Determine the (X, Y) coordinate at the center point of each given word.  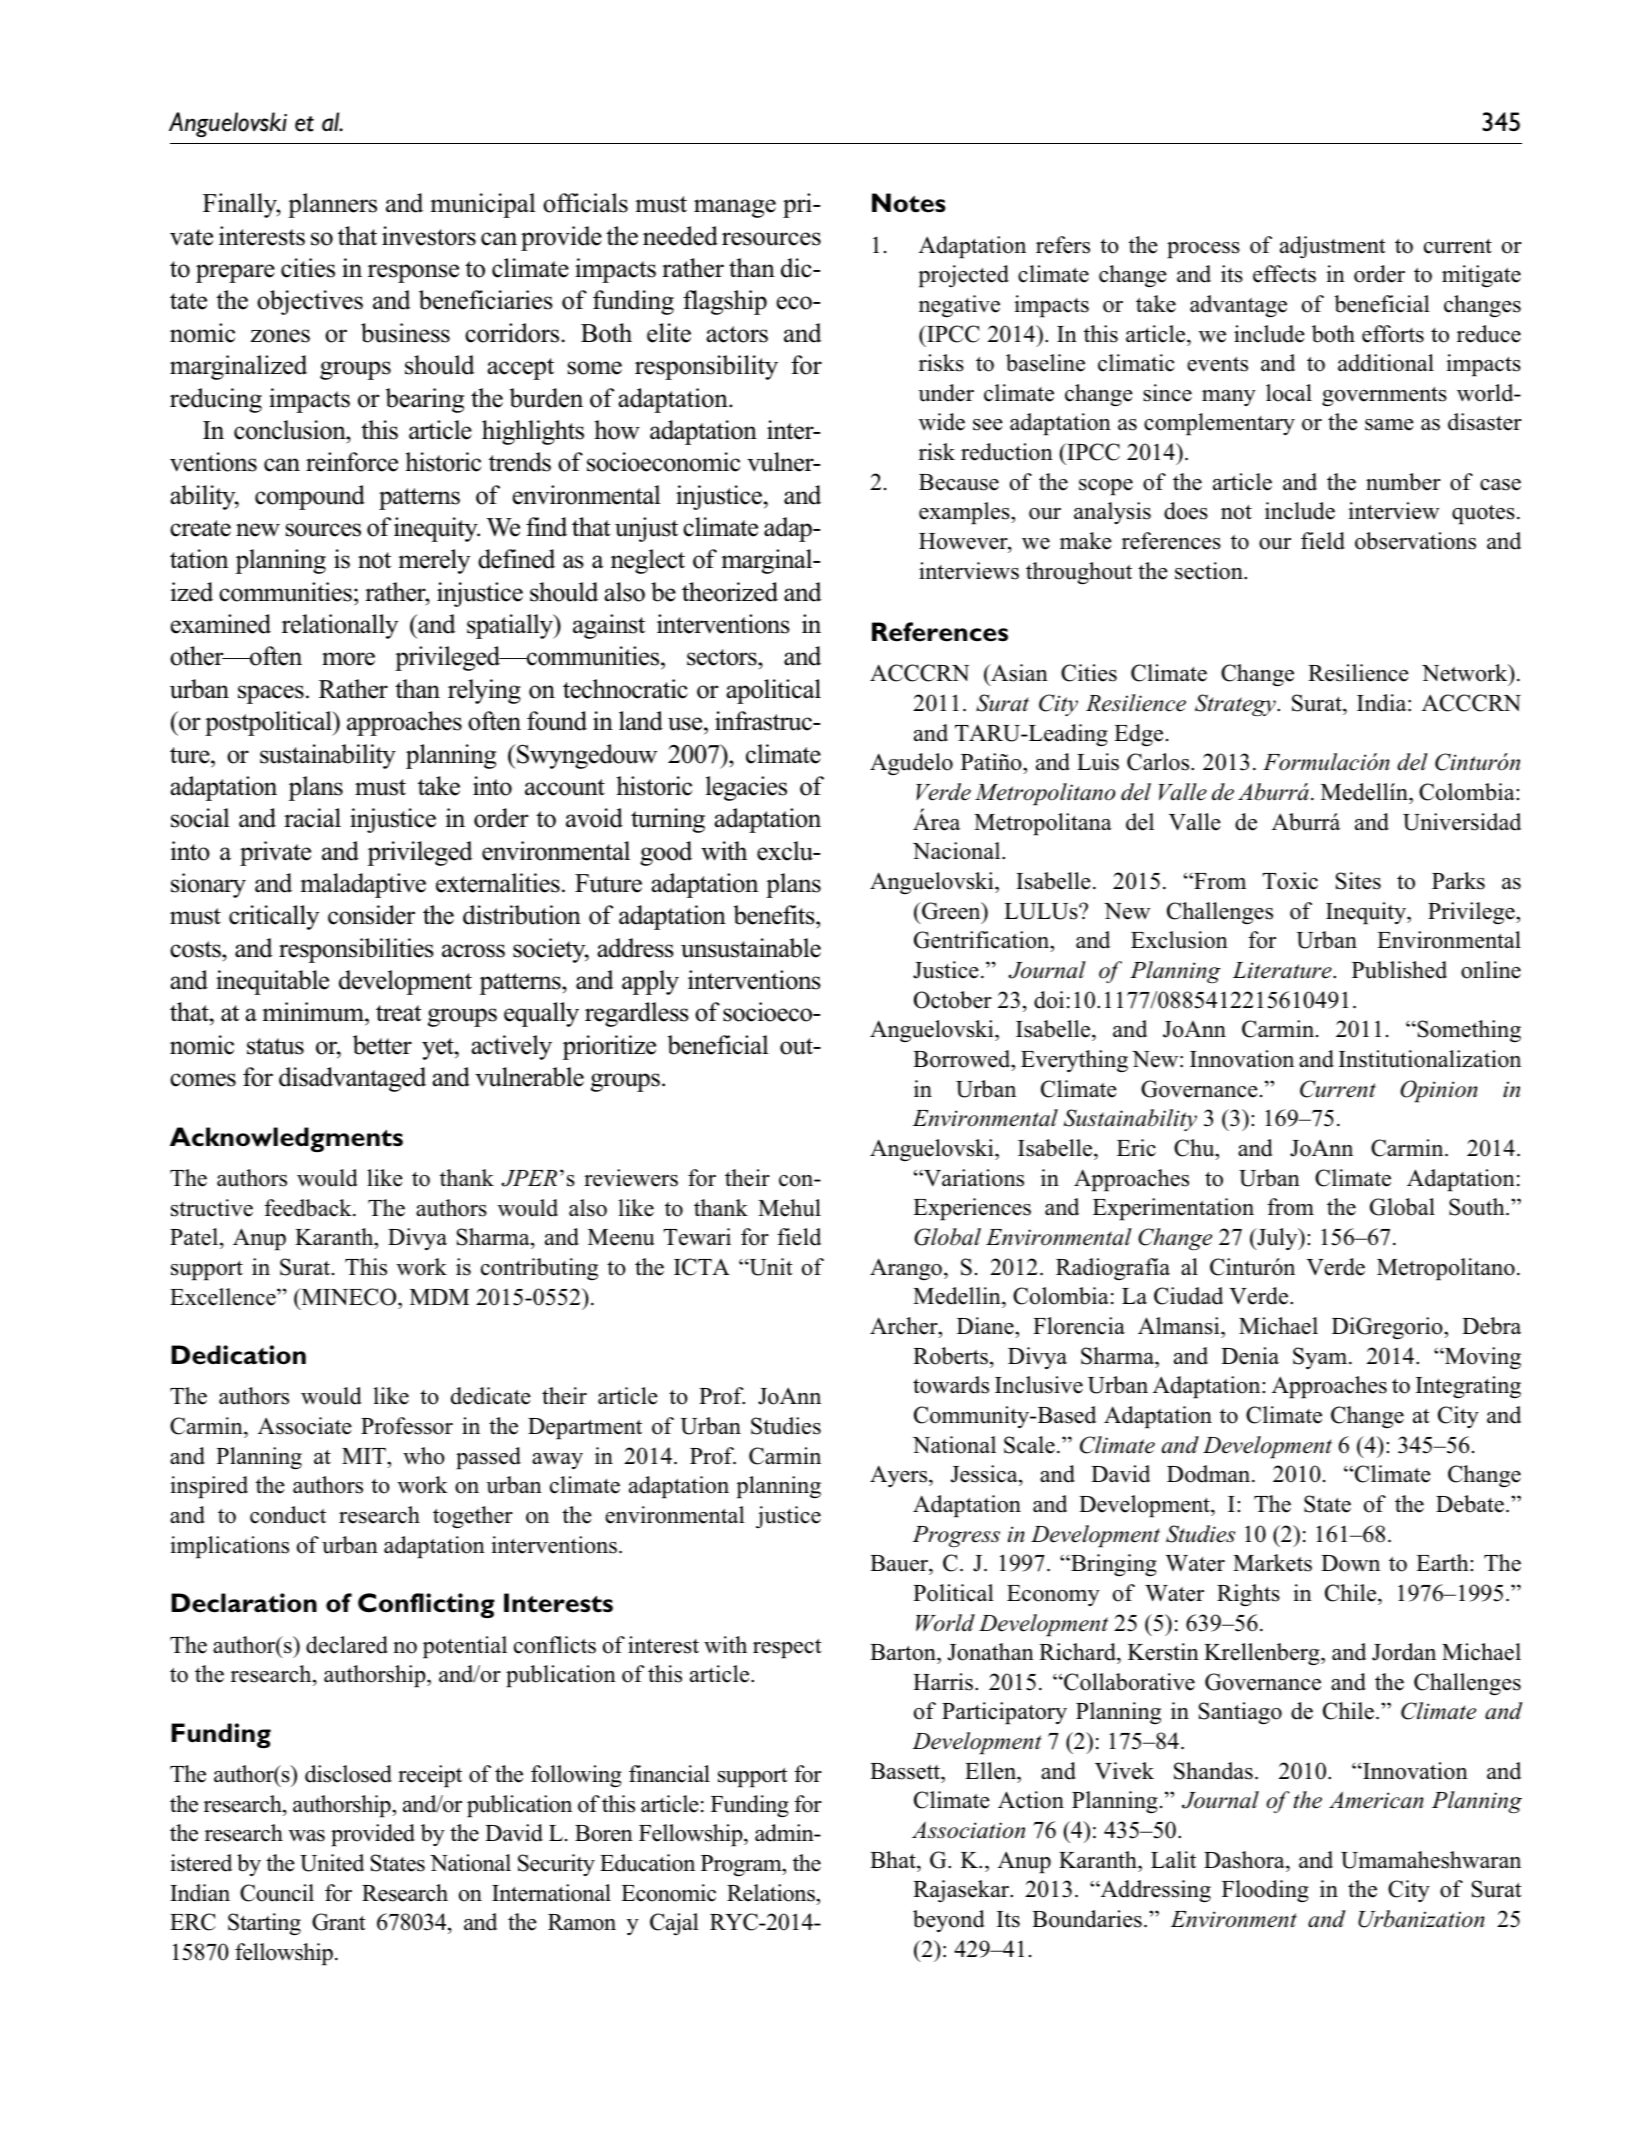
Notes (909, 203)
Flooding (1265, 1891)
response (413, 273)
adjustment (1333, 247)
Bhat (894, 1859)
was (307, 1836)
